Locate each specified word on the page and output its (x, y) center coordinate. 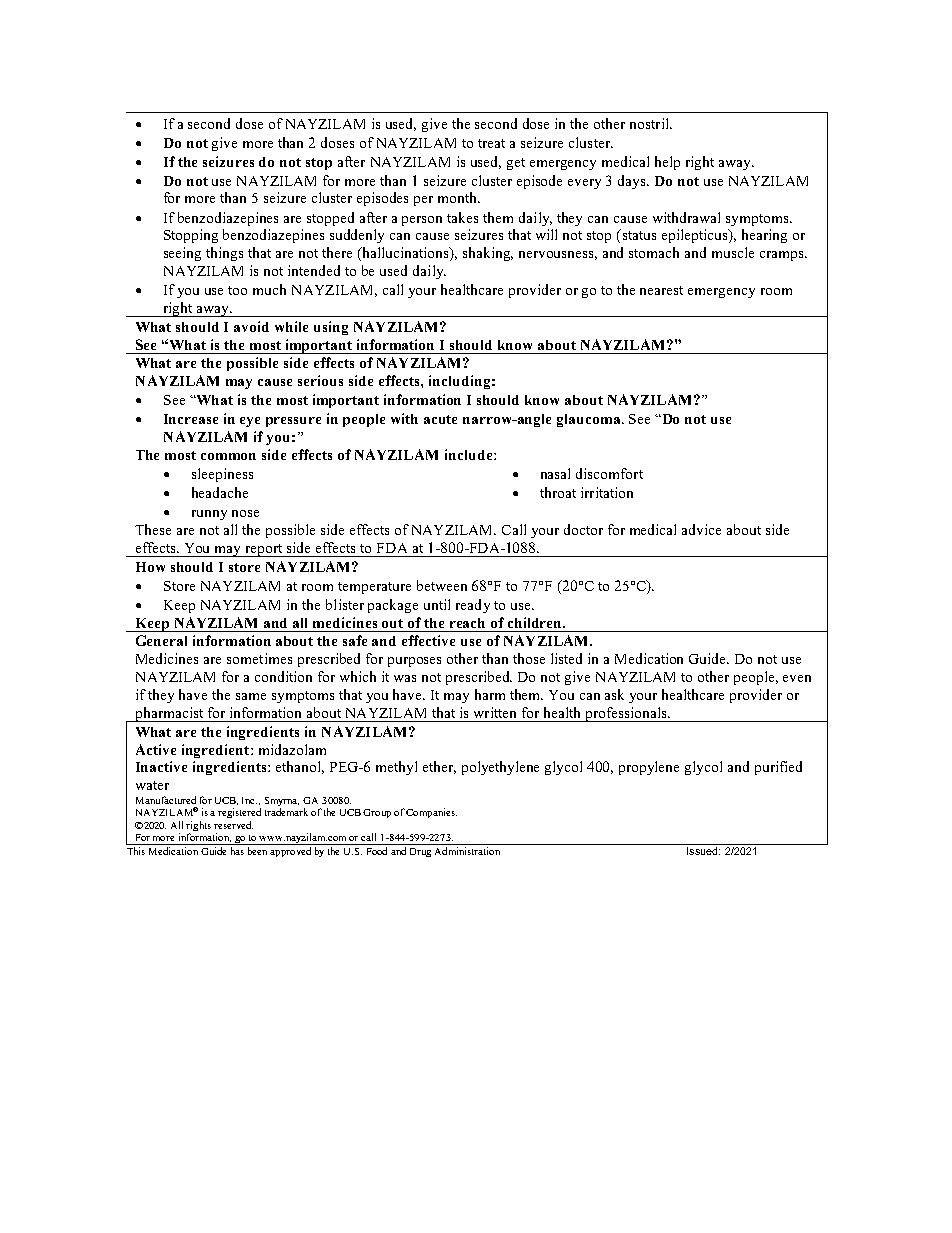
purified (778, 768)
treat (491, 143)
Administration (467, 851)
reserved (233, 825)
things (224, 254)
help (667, 163)
